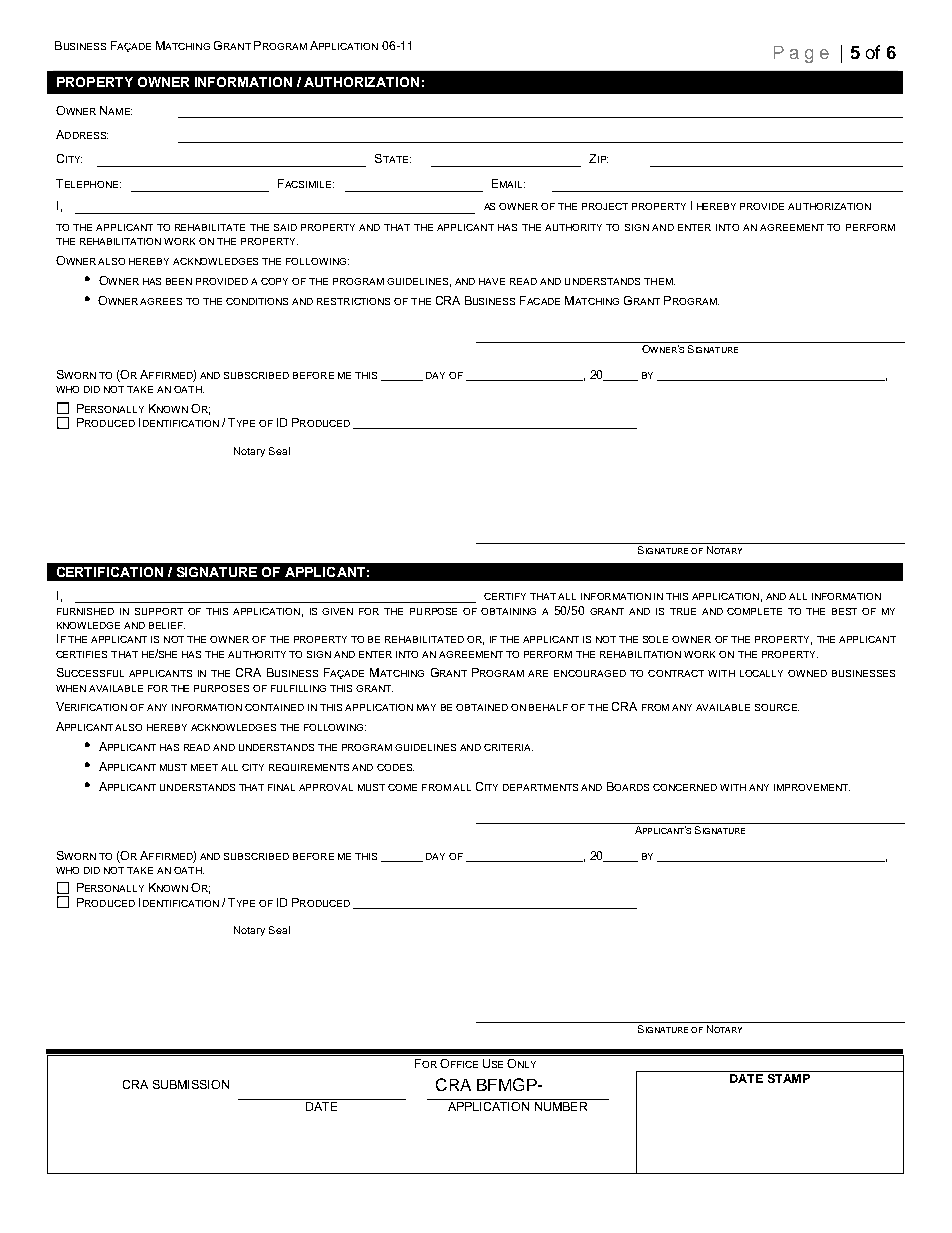 The width and height of the document is (952, 1233). Describe the element at coordinates (204, 767) in the document. I see `MEET` at that location.
